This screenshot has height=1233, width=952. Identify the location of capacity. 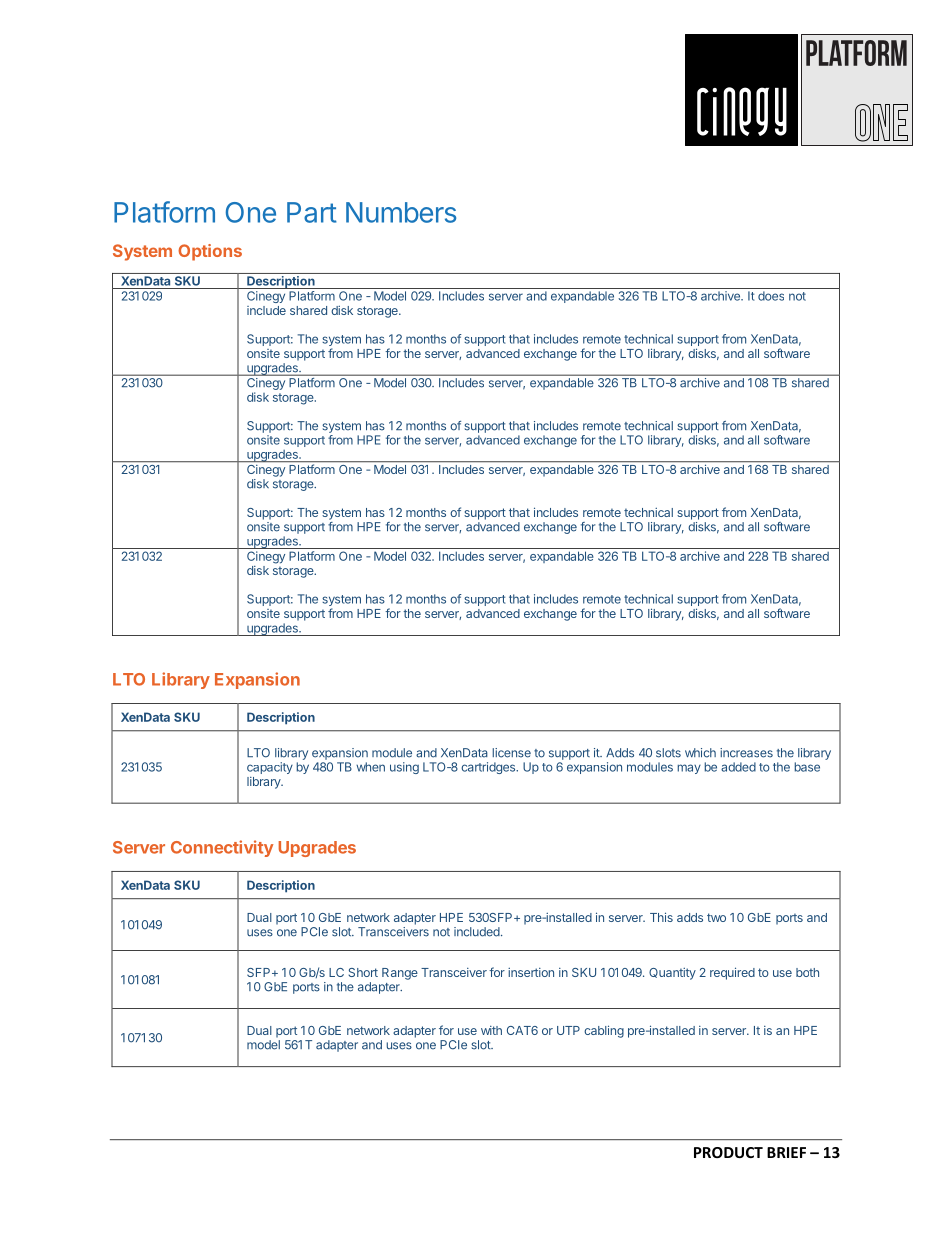
(270, 768).
